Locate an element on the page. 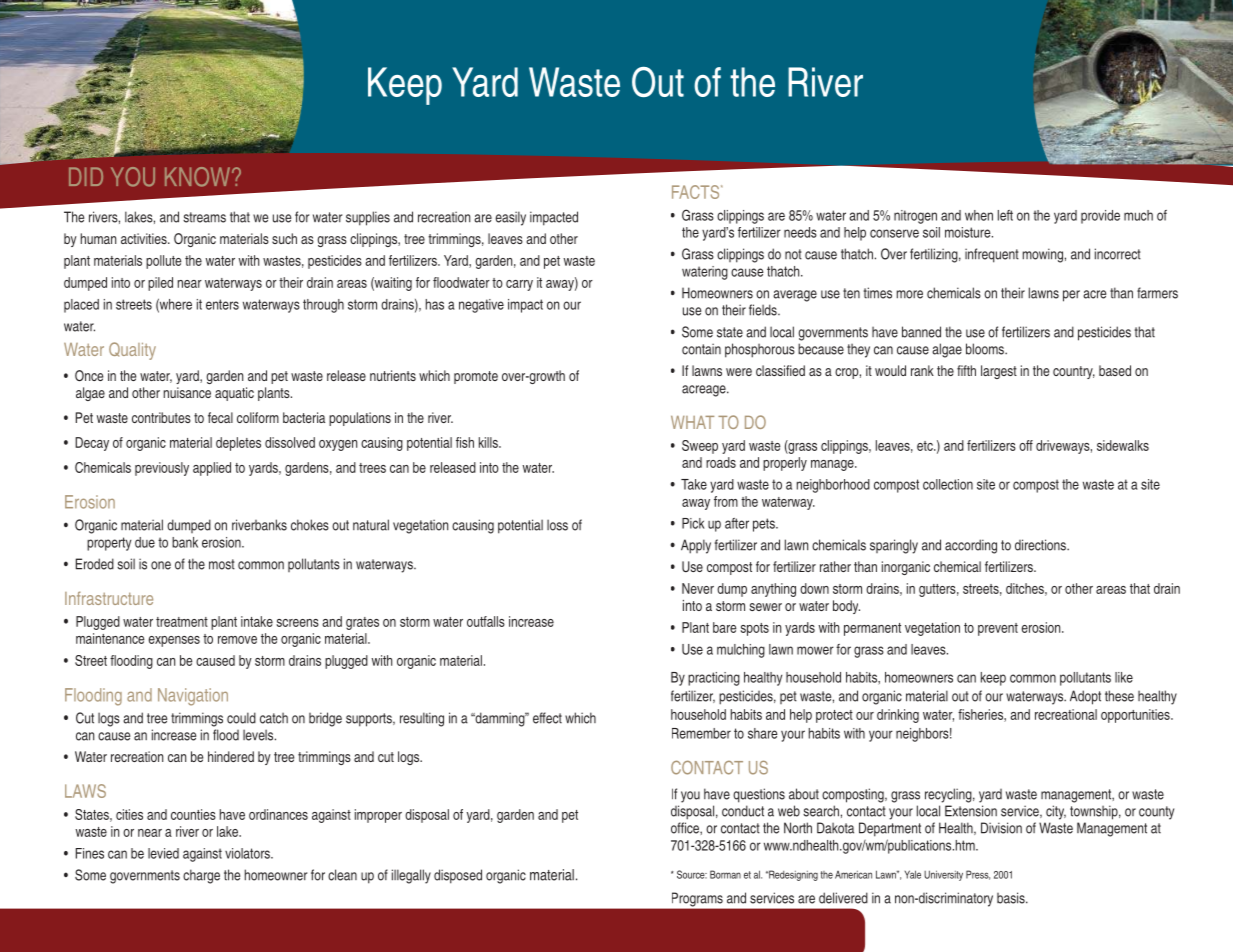 This document has width=1233, height=952. contain is located at coordinates (701, 349).
